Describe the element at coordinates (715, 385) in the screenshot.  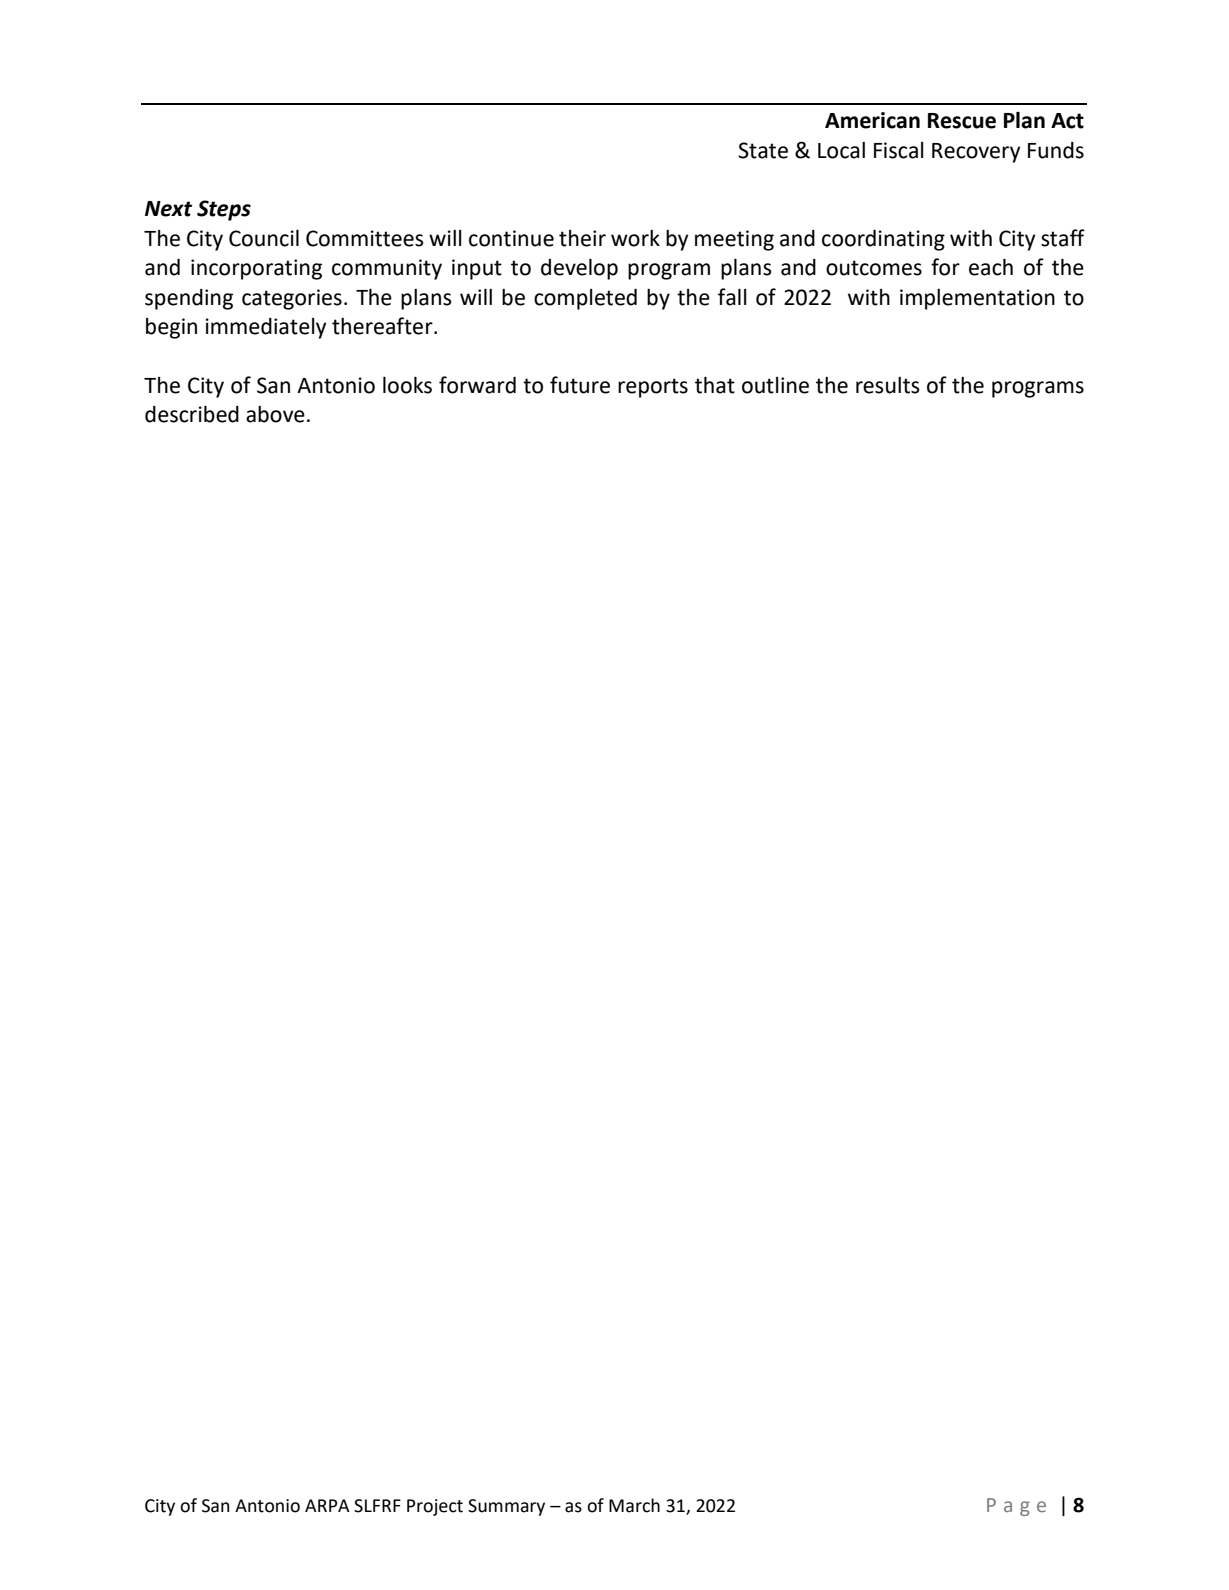
I see `that` at that location.
